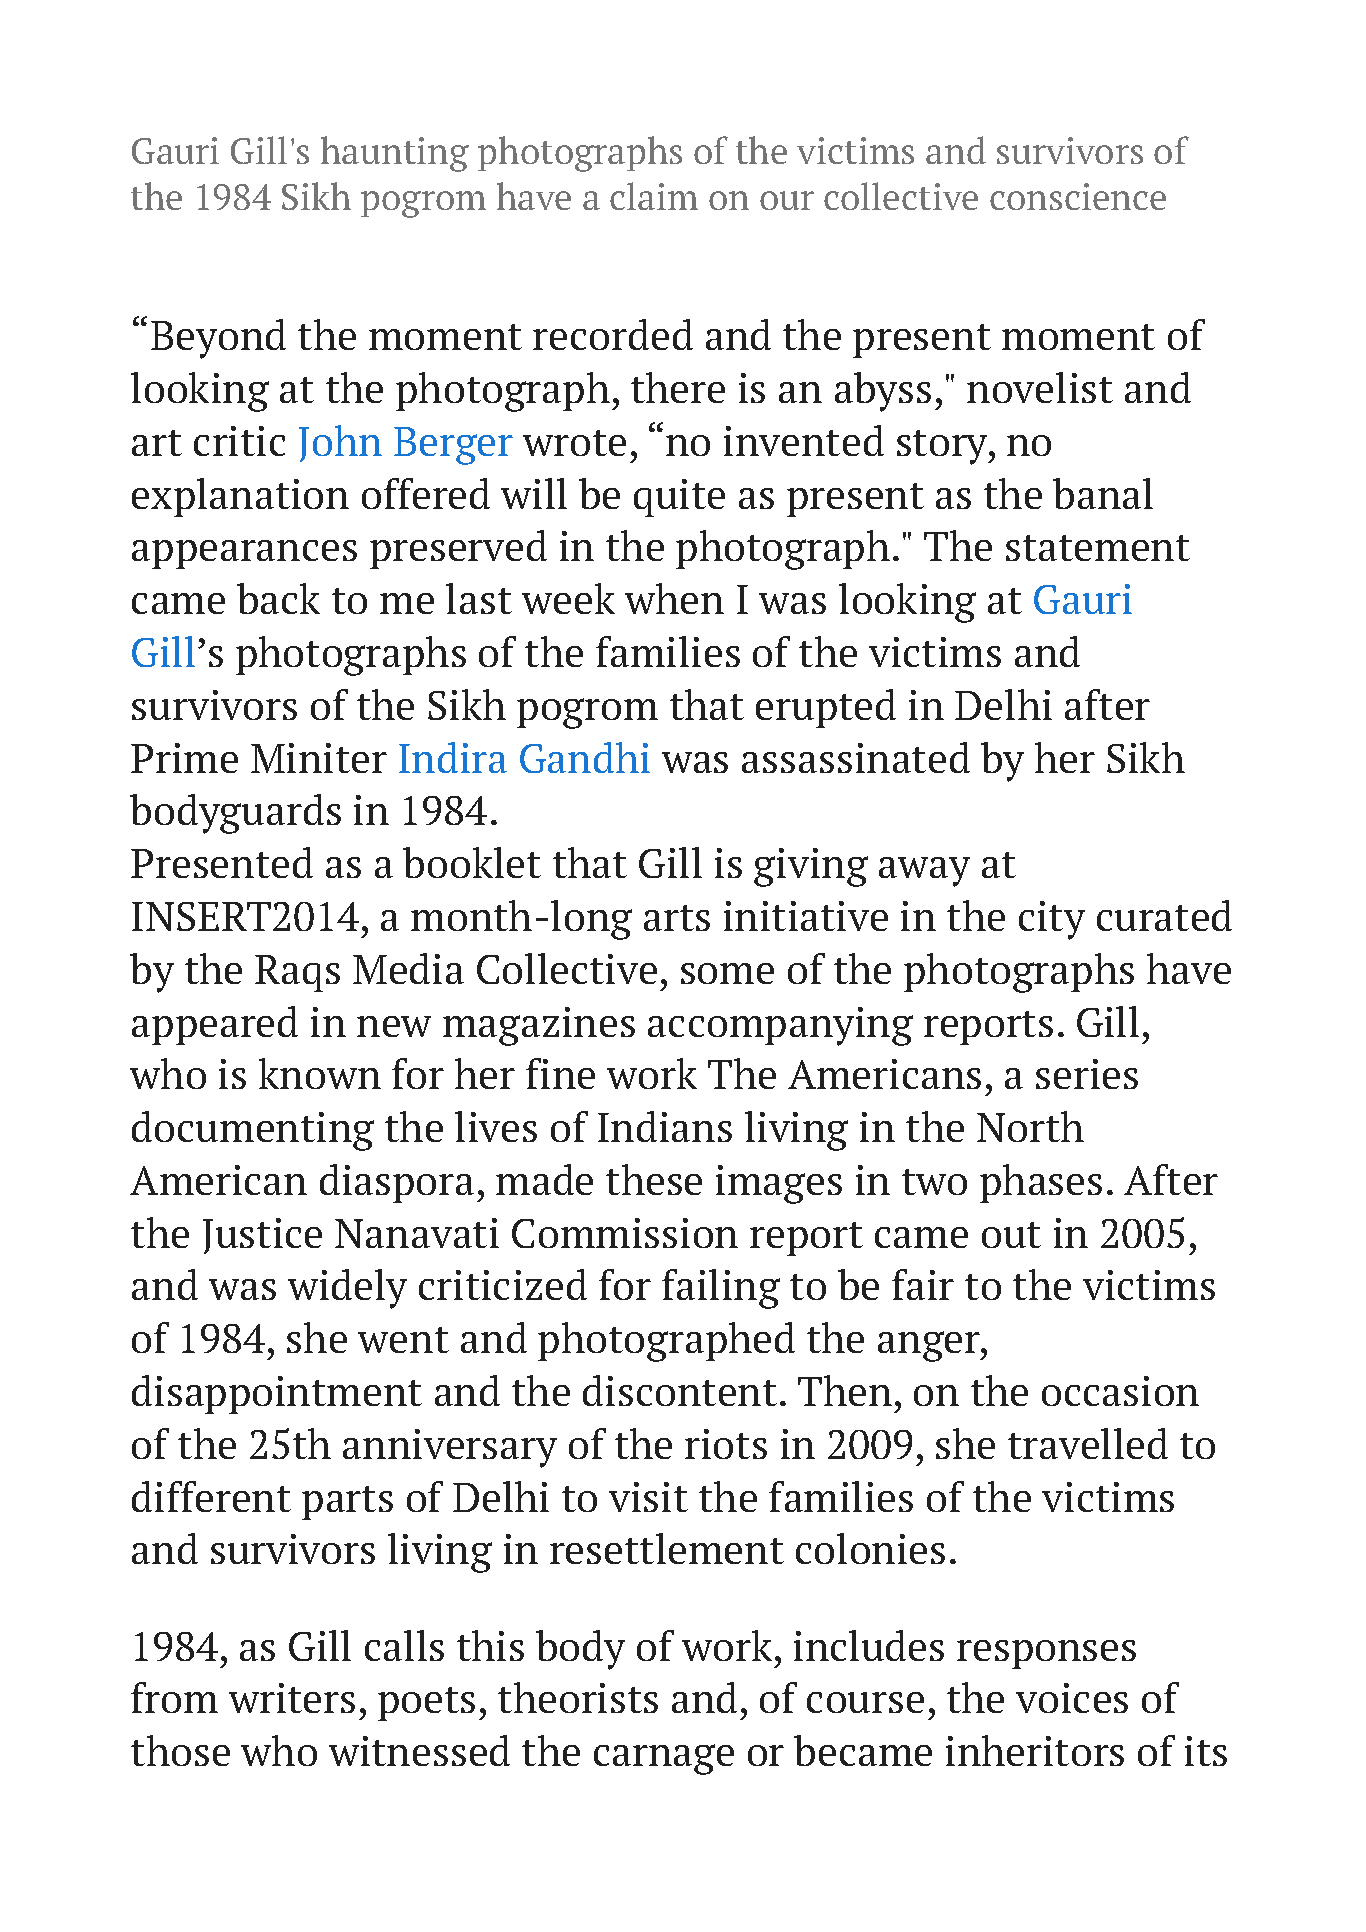  Describe the element at coordinates (1103, 493) in the screenshot. I see `banal` at that location.
